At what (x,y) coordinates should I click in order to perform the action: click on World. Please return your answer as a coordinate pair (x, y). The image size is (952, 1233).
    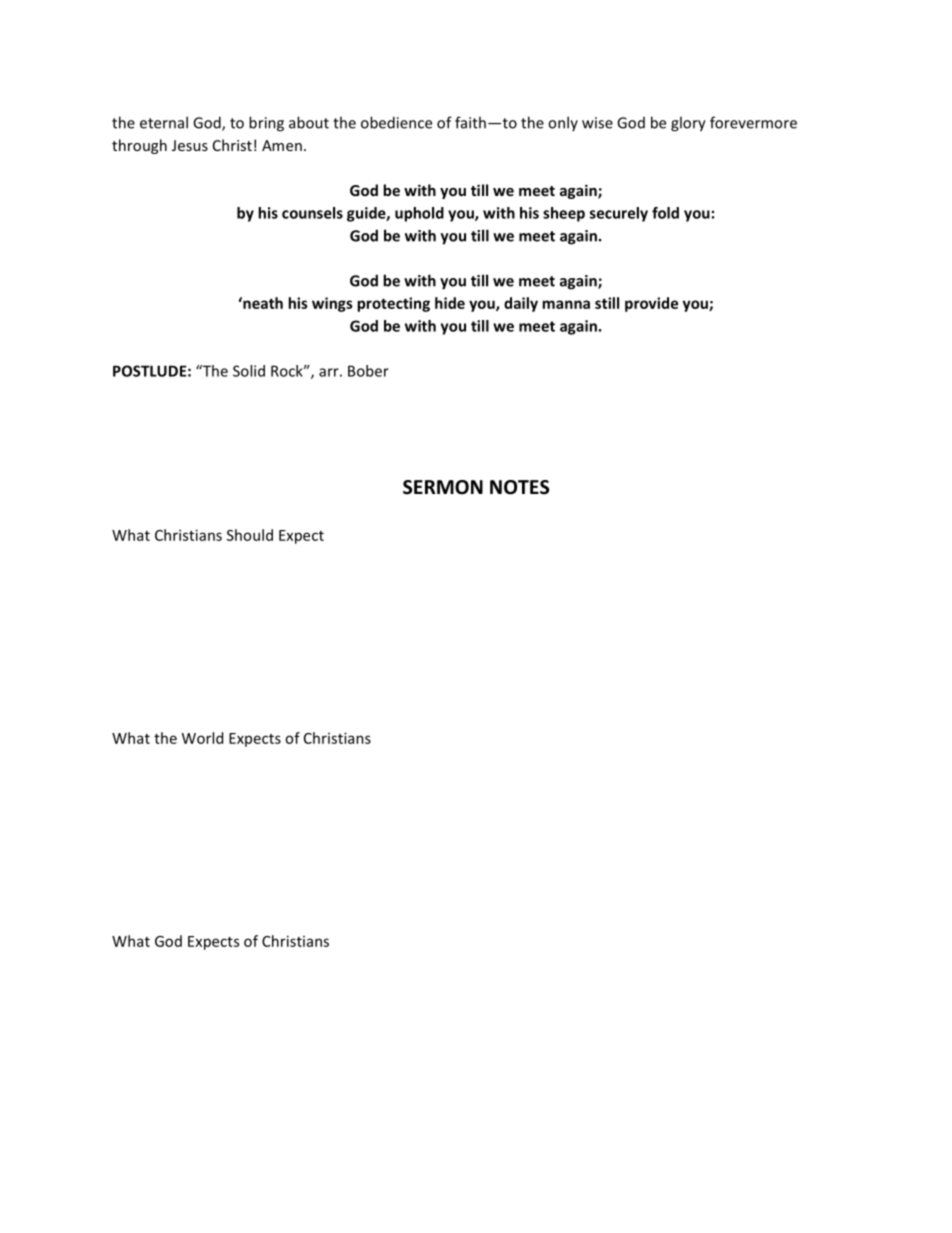
    Looking at the image, I should click on (202, 738).
